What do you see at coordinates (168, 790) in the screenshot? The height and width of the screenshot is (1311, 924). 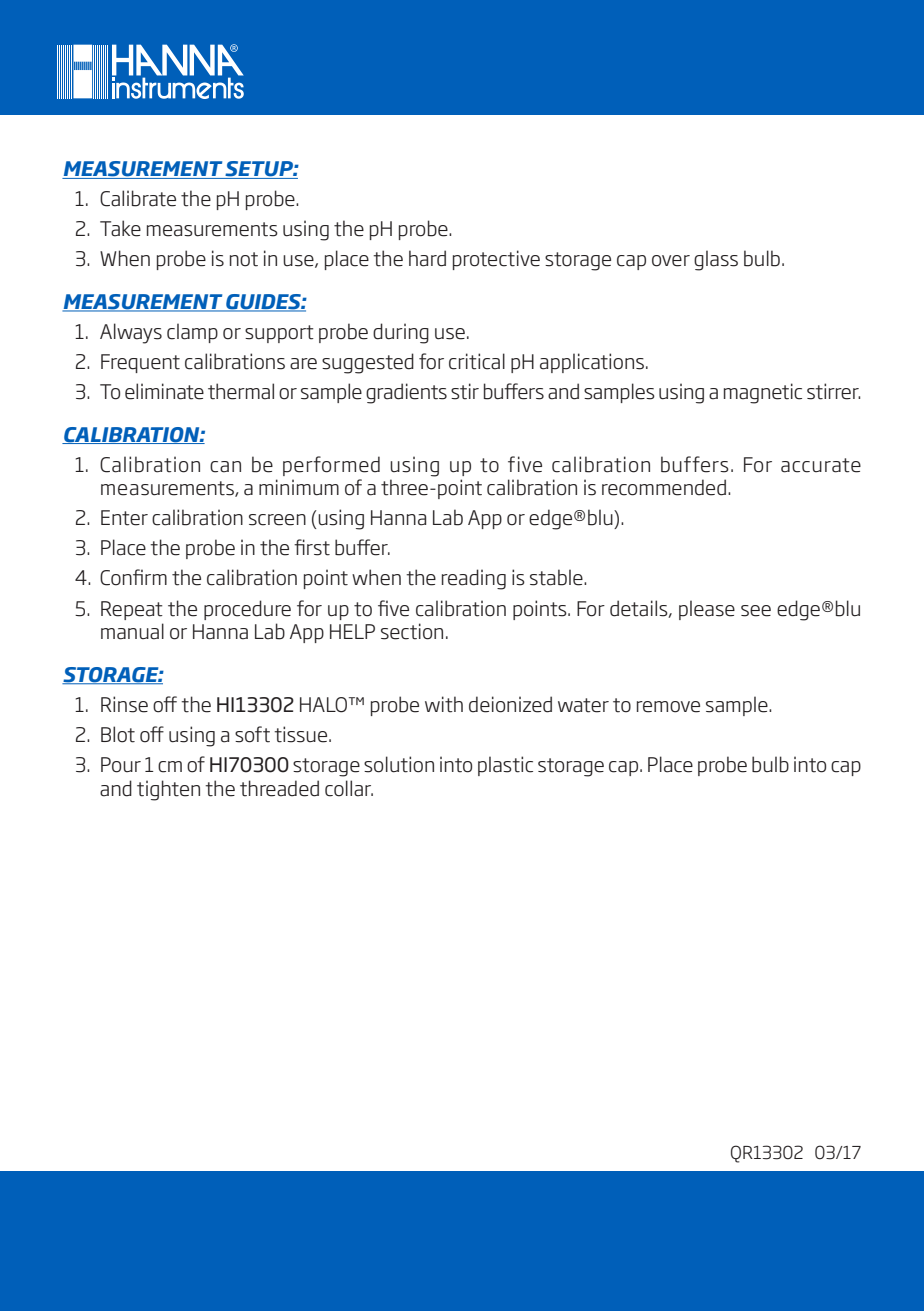 I see `tighten` at bounding box center [168, 790].
